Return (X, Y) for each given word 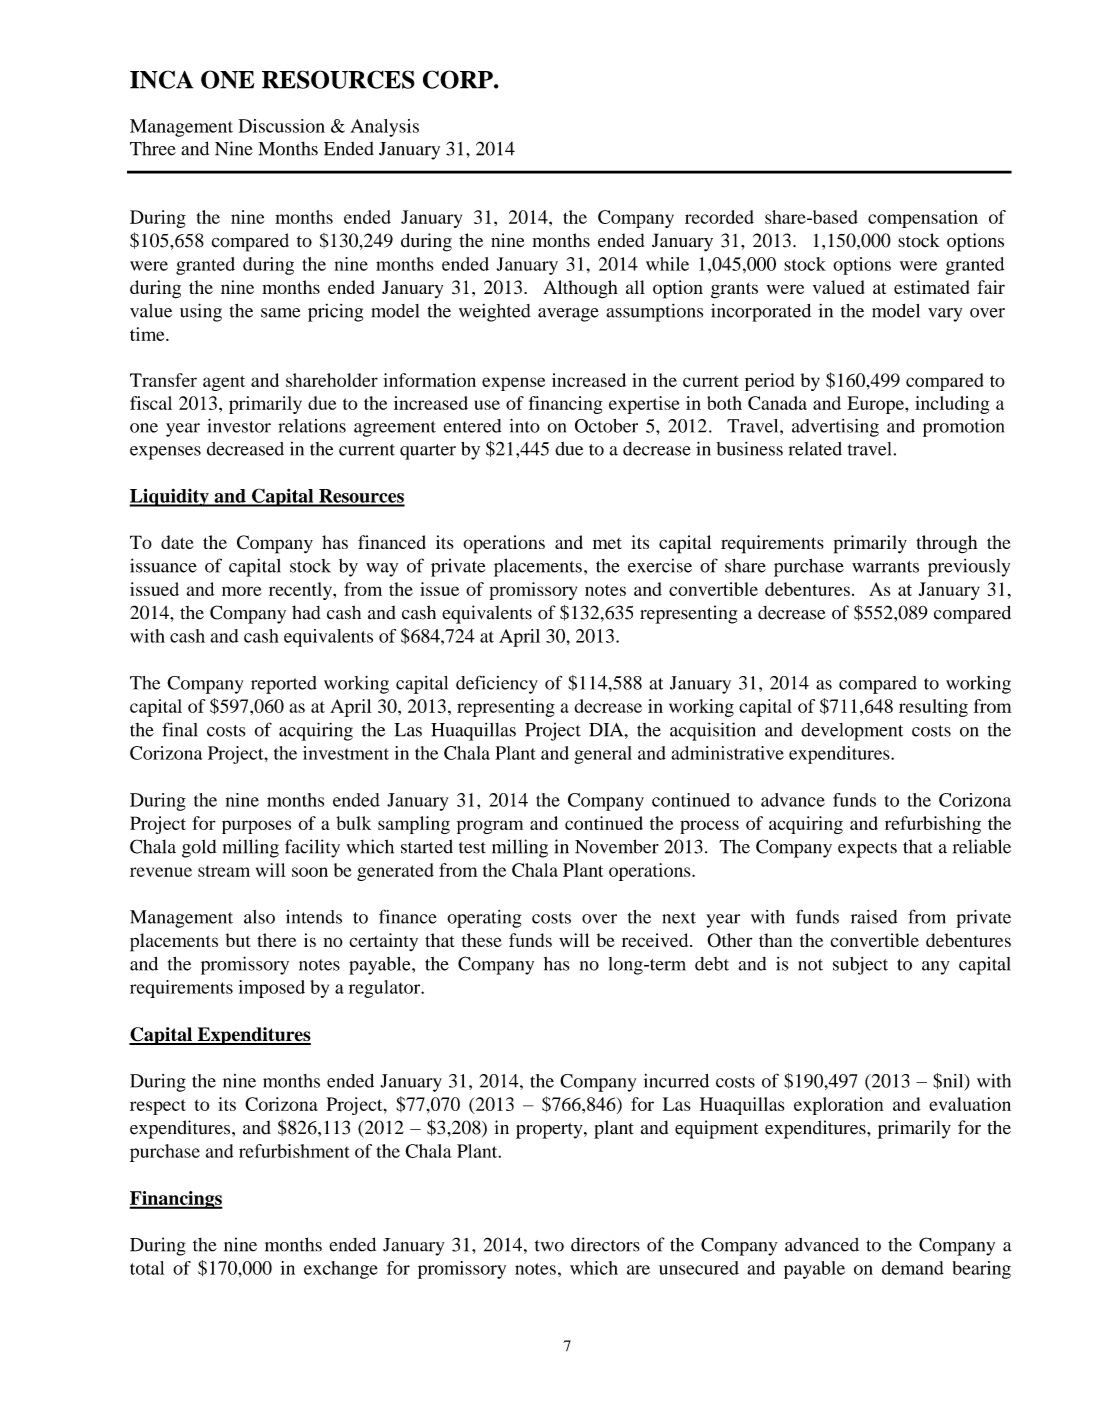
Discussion (281, 126)
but (238, 940)
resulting (933, 708)
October (606, 426)
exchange (341, 1270)
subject (860, 966)
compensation (923, 219)
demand (913, 1268)
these (482, 940)
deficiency (497, 684)
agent (224, 383)
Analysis (384, 128)
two (549, 1246)
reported (284, 685)
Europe (876, 405)
